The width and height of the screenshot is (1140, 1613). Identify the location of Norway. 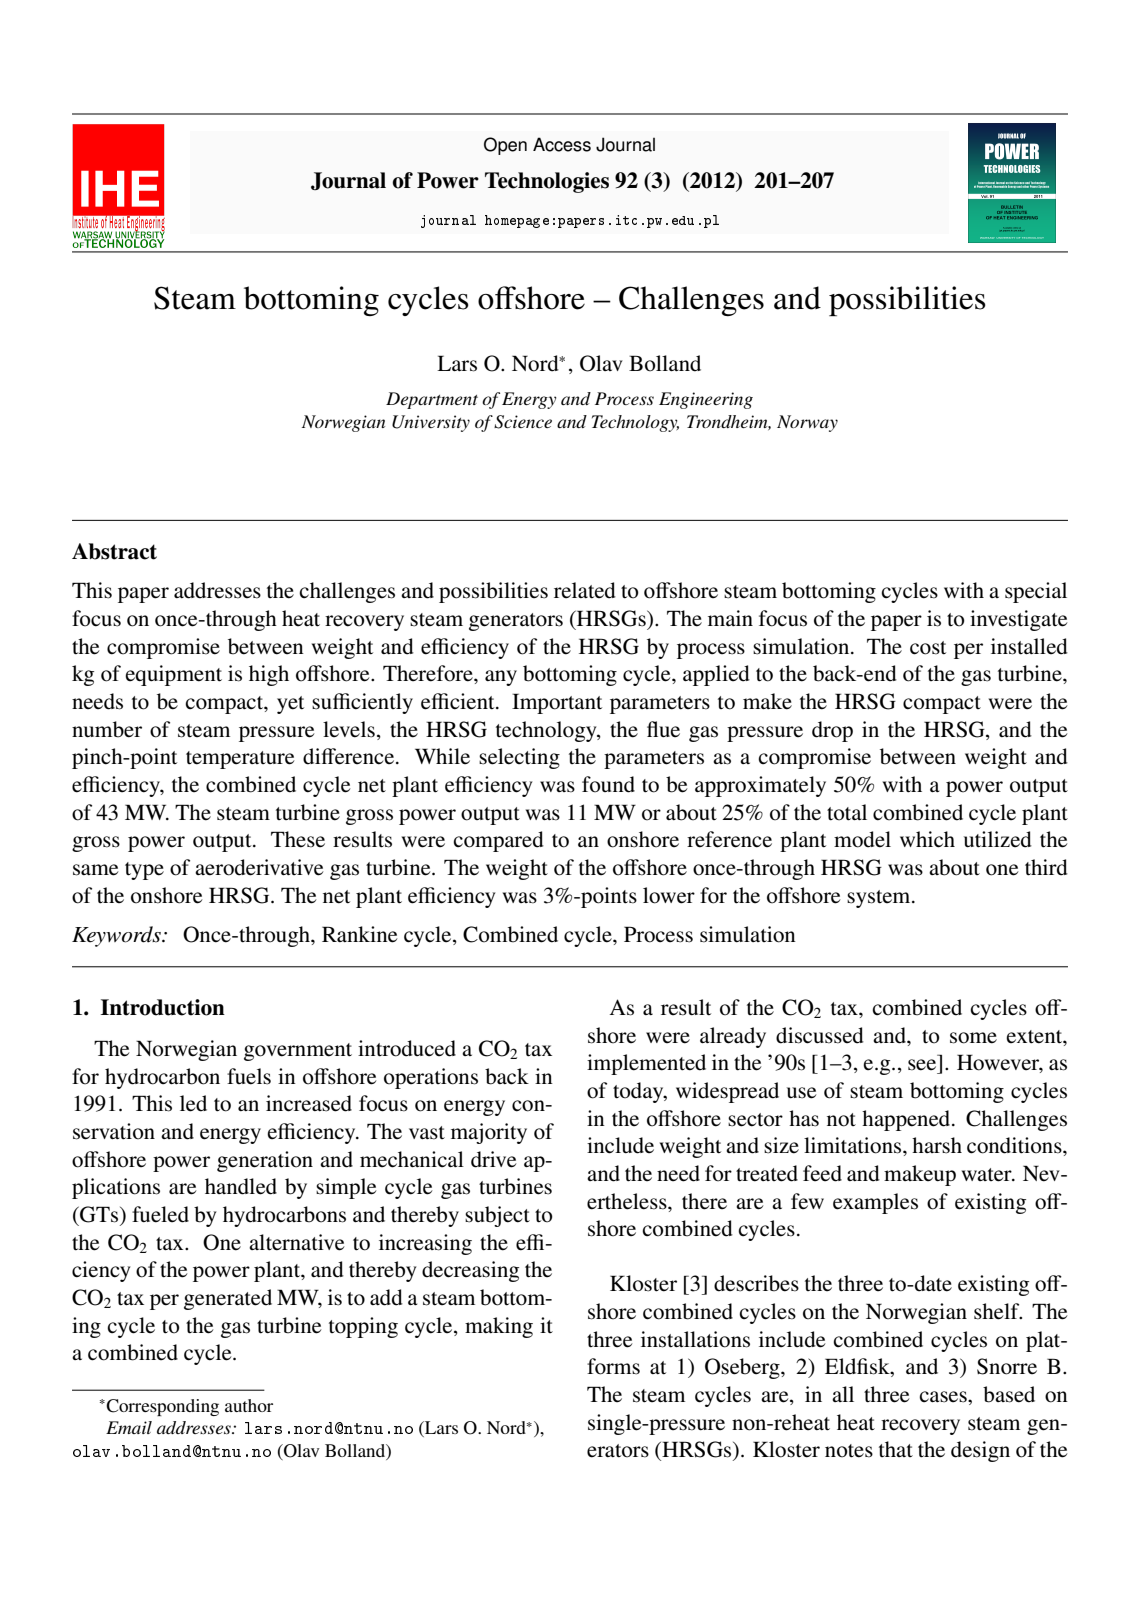
(807, 423).
